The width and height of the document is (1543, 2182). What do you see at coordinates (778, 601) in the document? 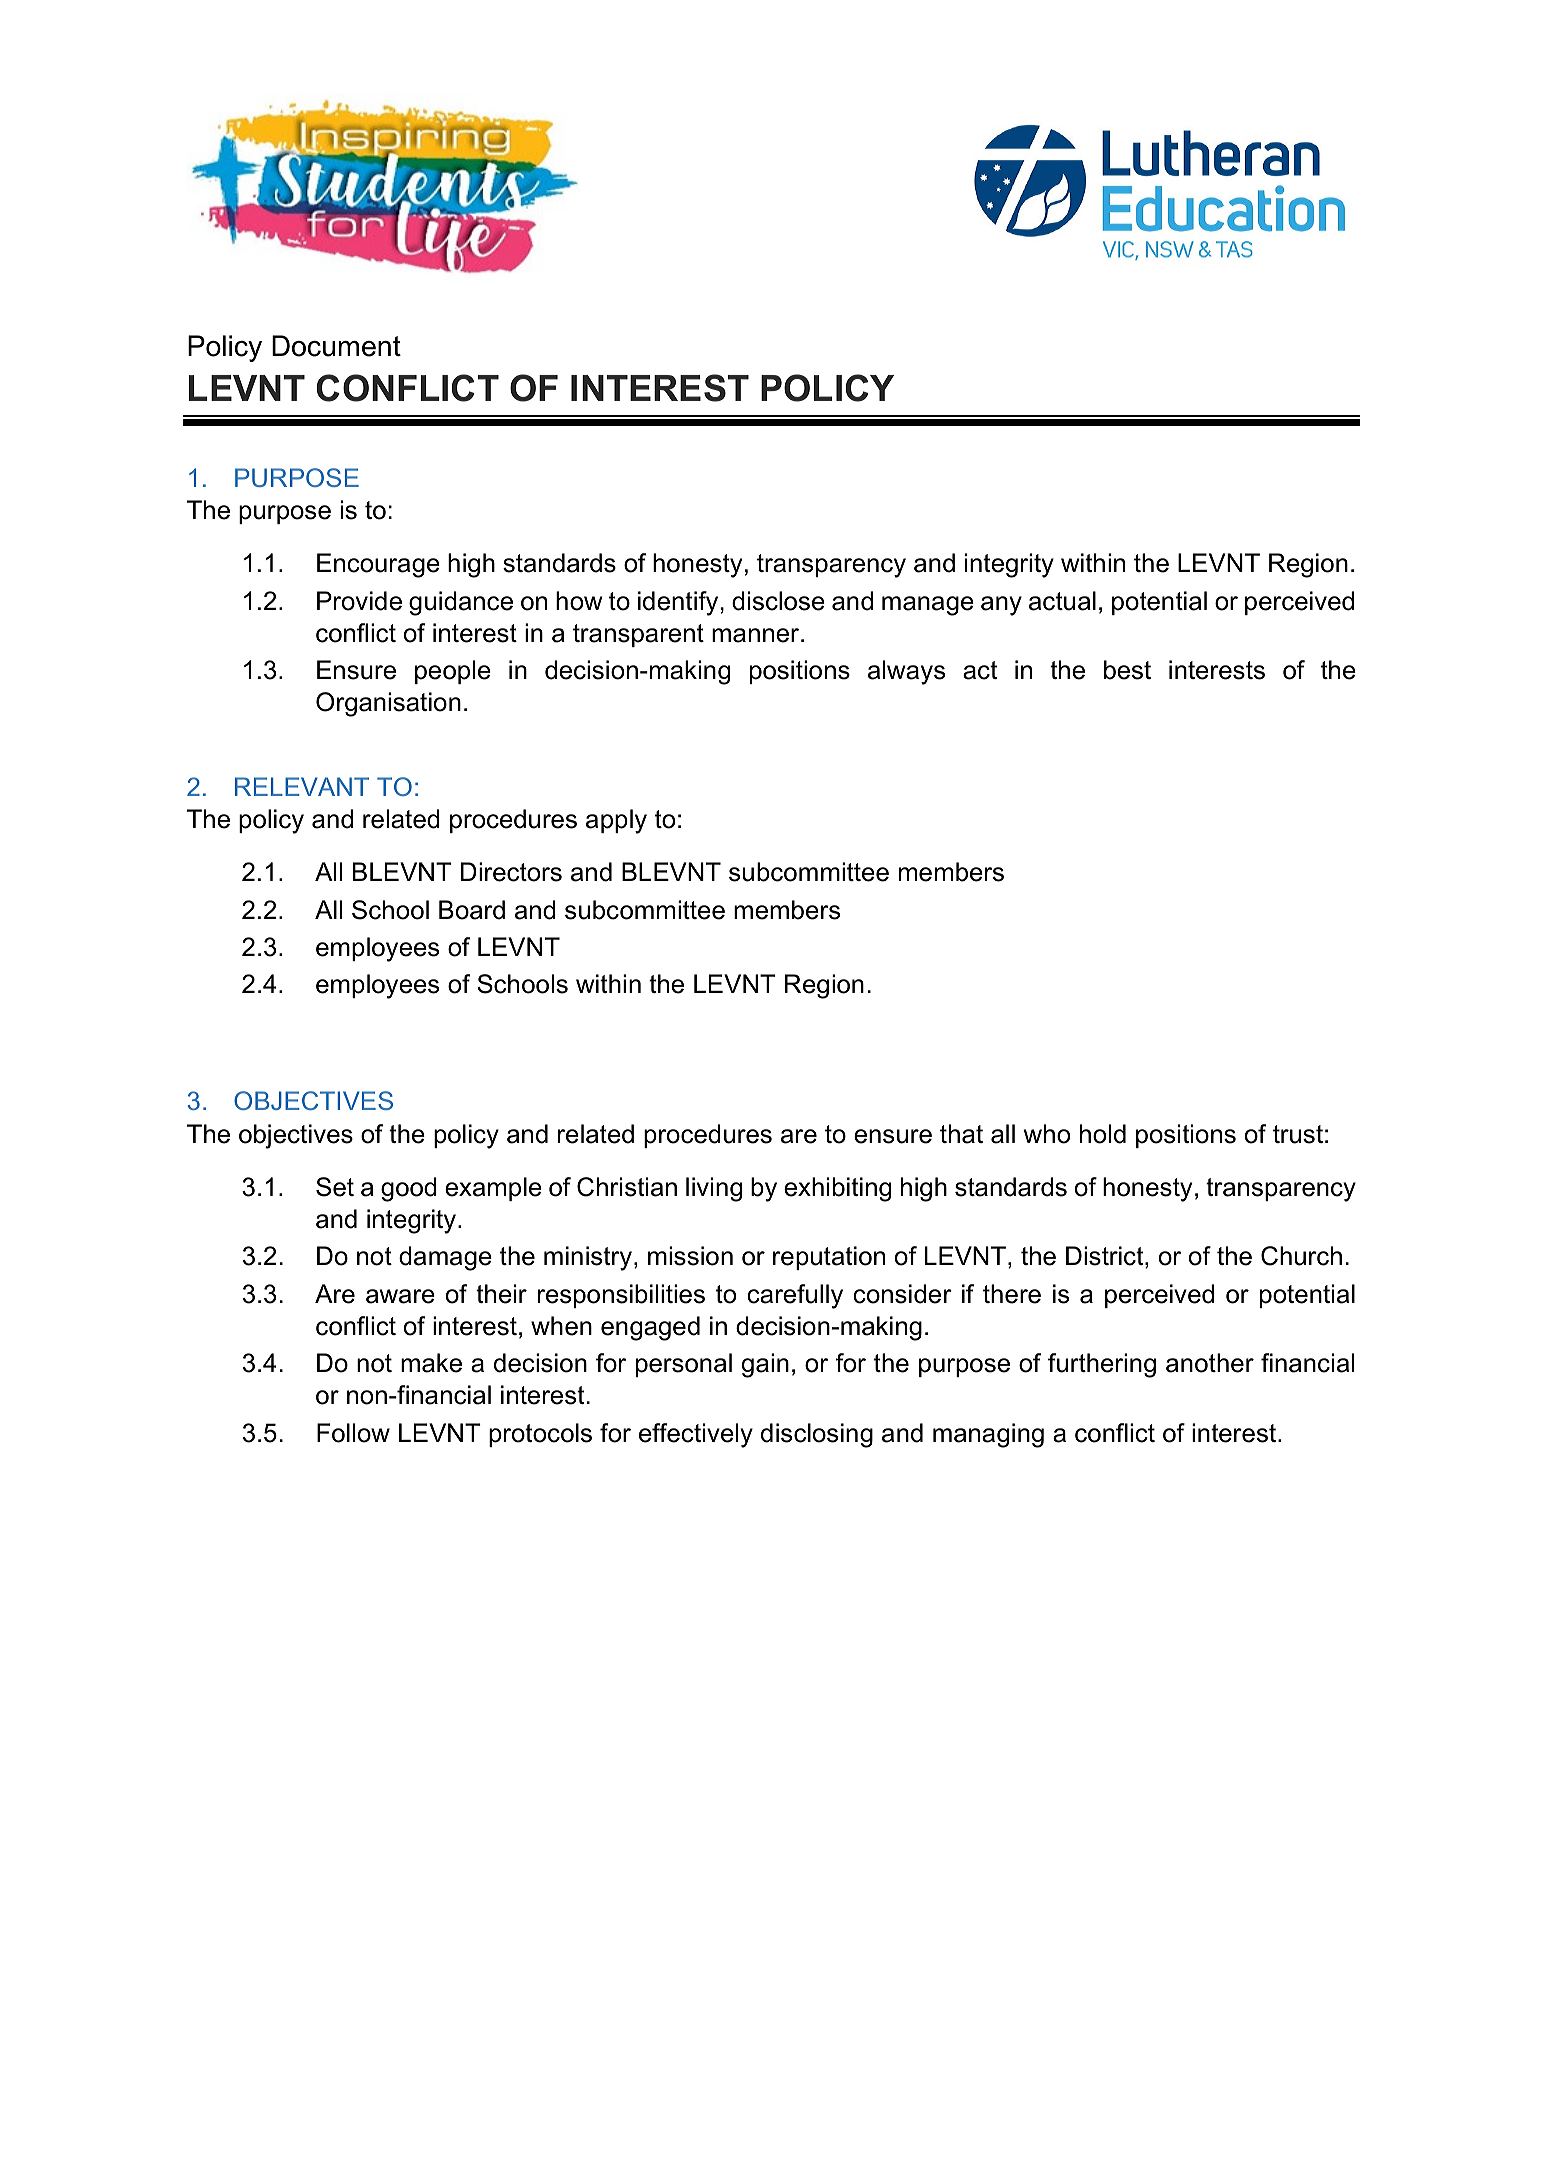
I see `disclose` at bounding box center [778, 601].
